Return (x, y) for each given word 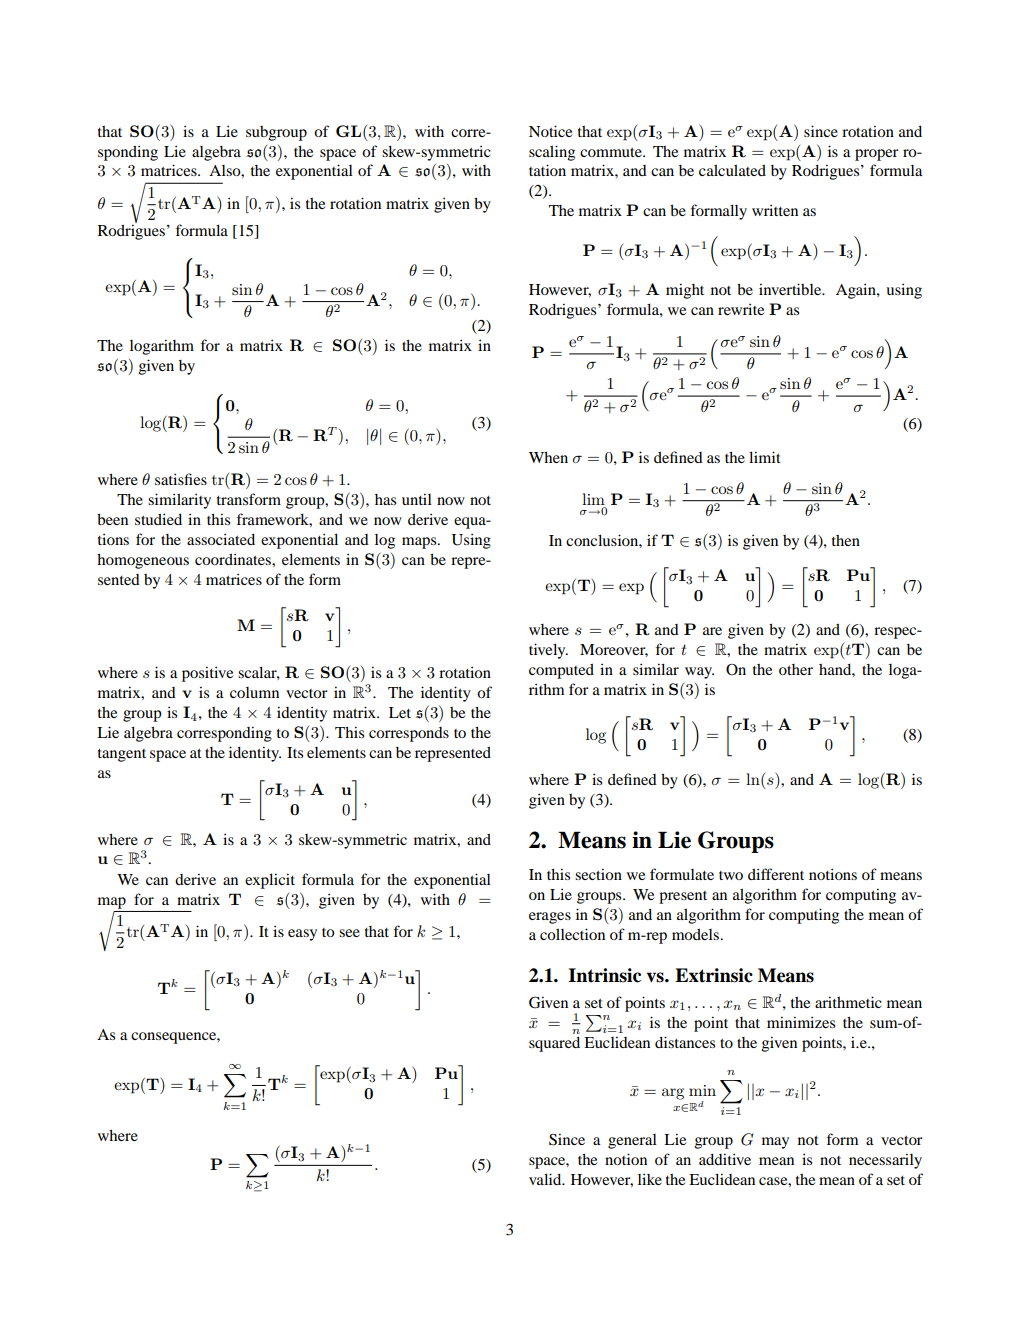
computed (561, 671)
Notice (550, 131)
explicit (270, 881)
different (776, 874)
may (775, 1143)
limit (765, 457)
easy (302, 935)
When (548, 457)
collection (572, 934)
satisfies (181, 479)
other (796, 669)
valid (546, 1179)
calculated (732, 170)
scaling (552, 153)
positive (207, 674)
